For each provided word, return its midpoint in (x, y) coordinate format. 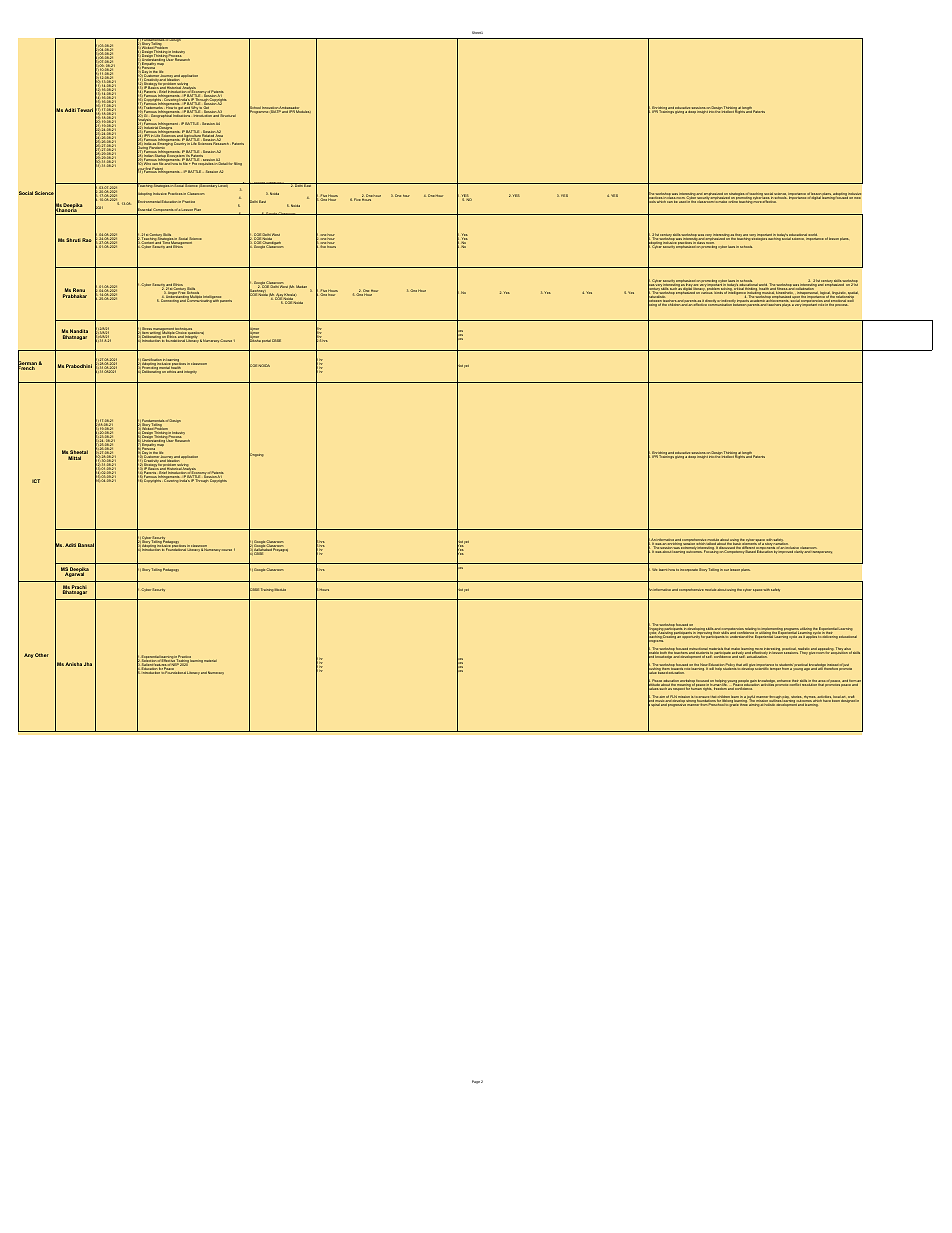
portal (266, 341)
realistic (804, 650)
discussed (727, 548)
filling (238, 164)
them (665, 669)
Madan (301, 286)
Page (476, 1082)
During (143, 149)
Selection (150, 661)
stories (796, 698)
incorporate (689, 570)
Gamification (152, 361)
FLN (673, 698)
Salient (148, 665)
